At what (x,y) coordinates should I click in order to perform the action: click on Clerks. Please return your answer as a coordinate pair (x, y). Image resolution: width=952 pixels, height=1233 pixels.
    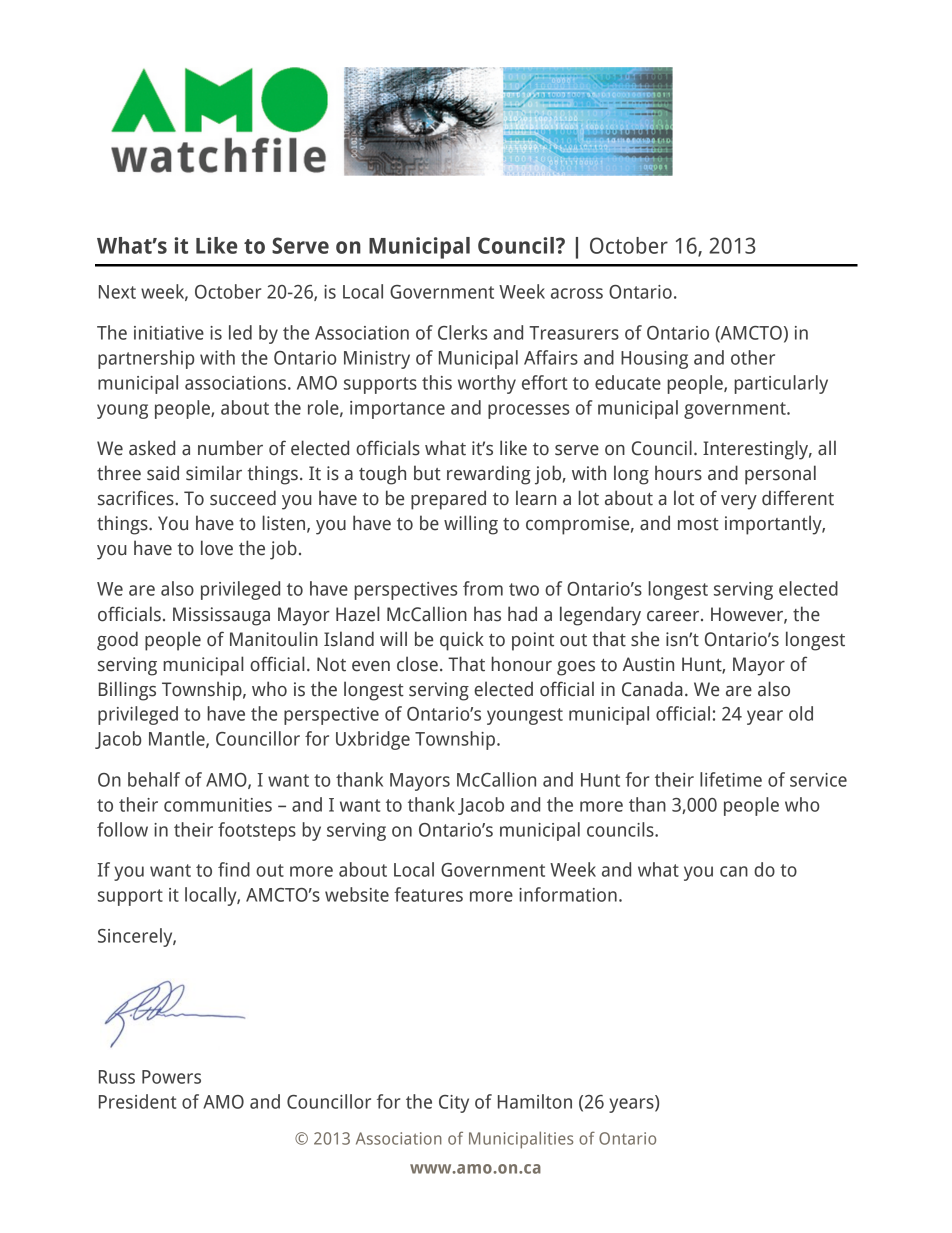
    Looking at the image, I should click on (462, 332).
